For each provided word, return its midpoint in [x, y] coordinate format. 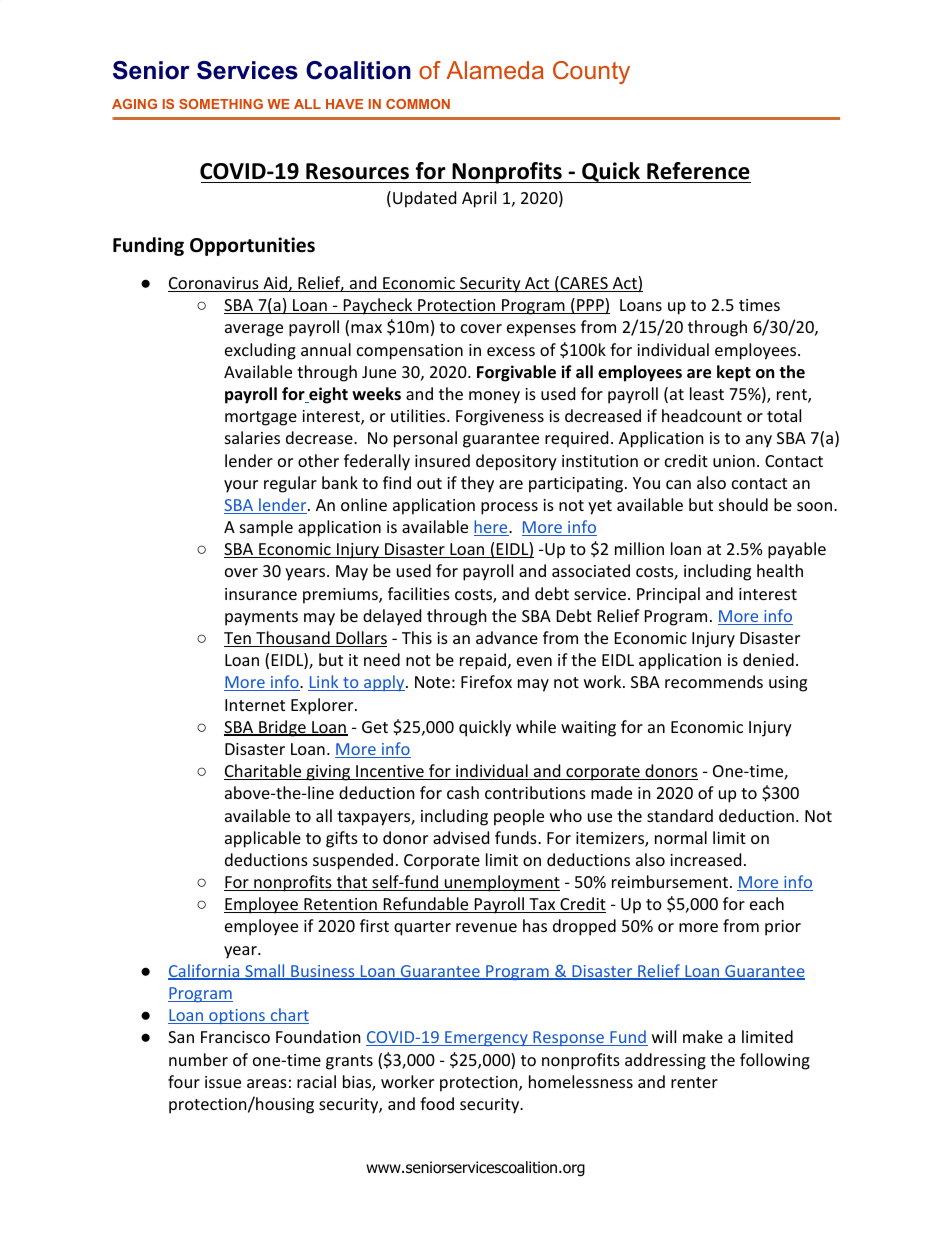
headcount [702, 415]
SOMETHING [221, 104]
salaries [252, 437]
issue [223, 1082]
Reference [698, 172]
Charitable [264, 772]
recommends [714, 681]
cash [463, 792]
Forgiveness [500, 418]
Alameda [495, 70]
